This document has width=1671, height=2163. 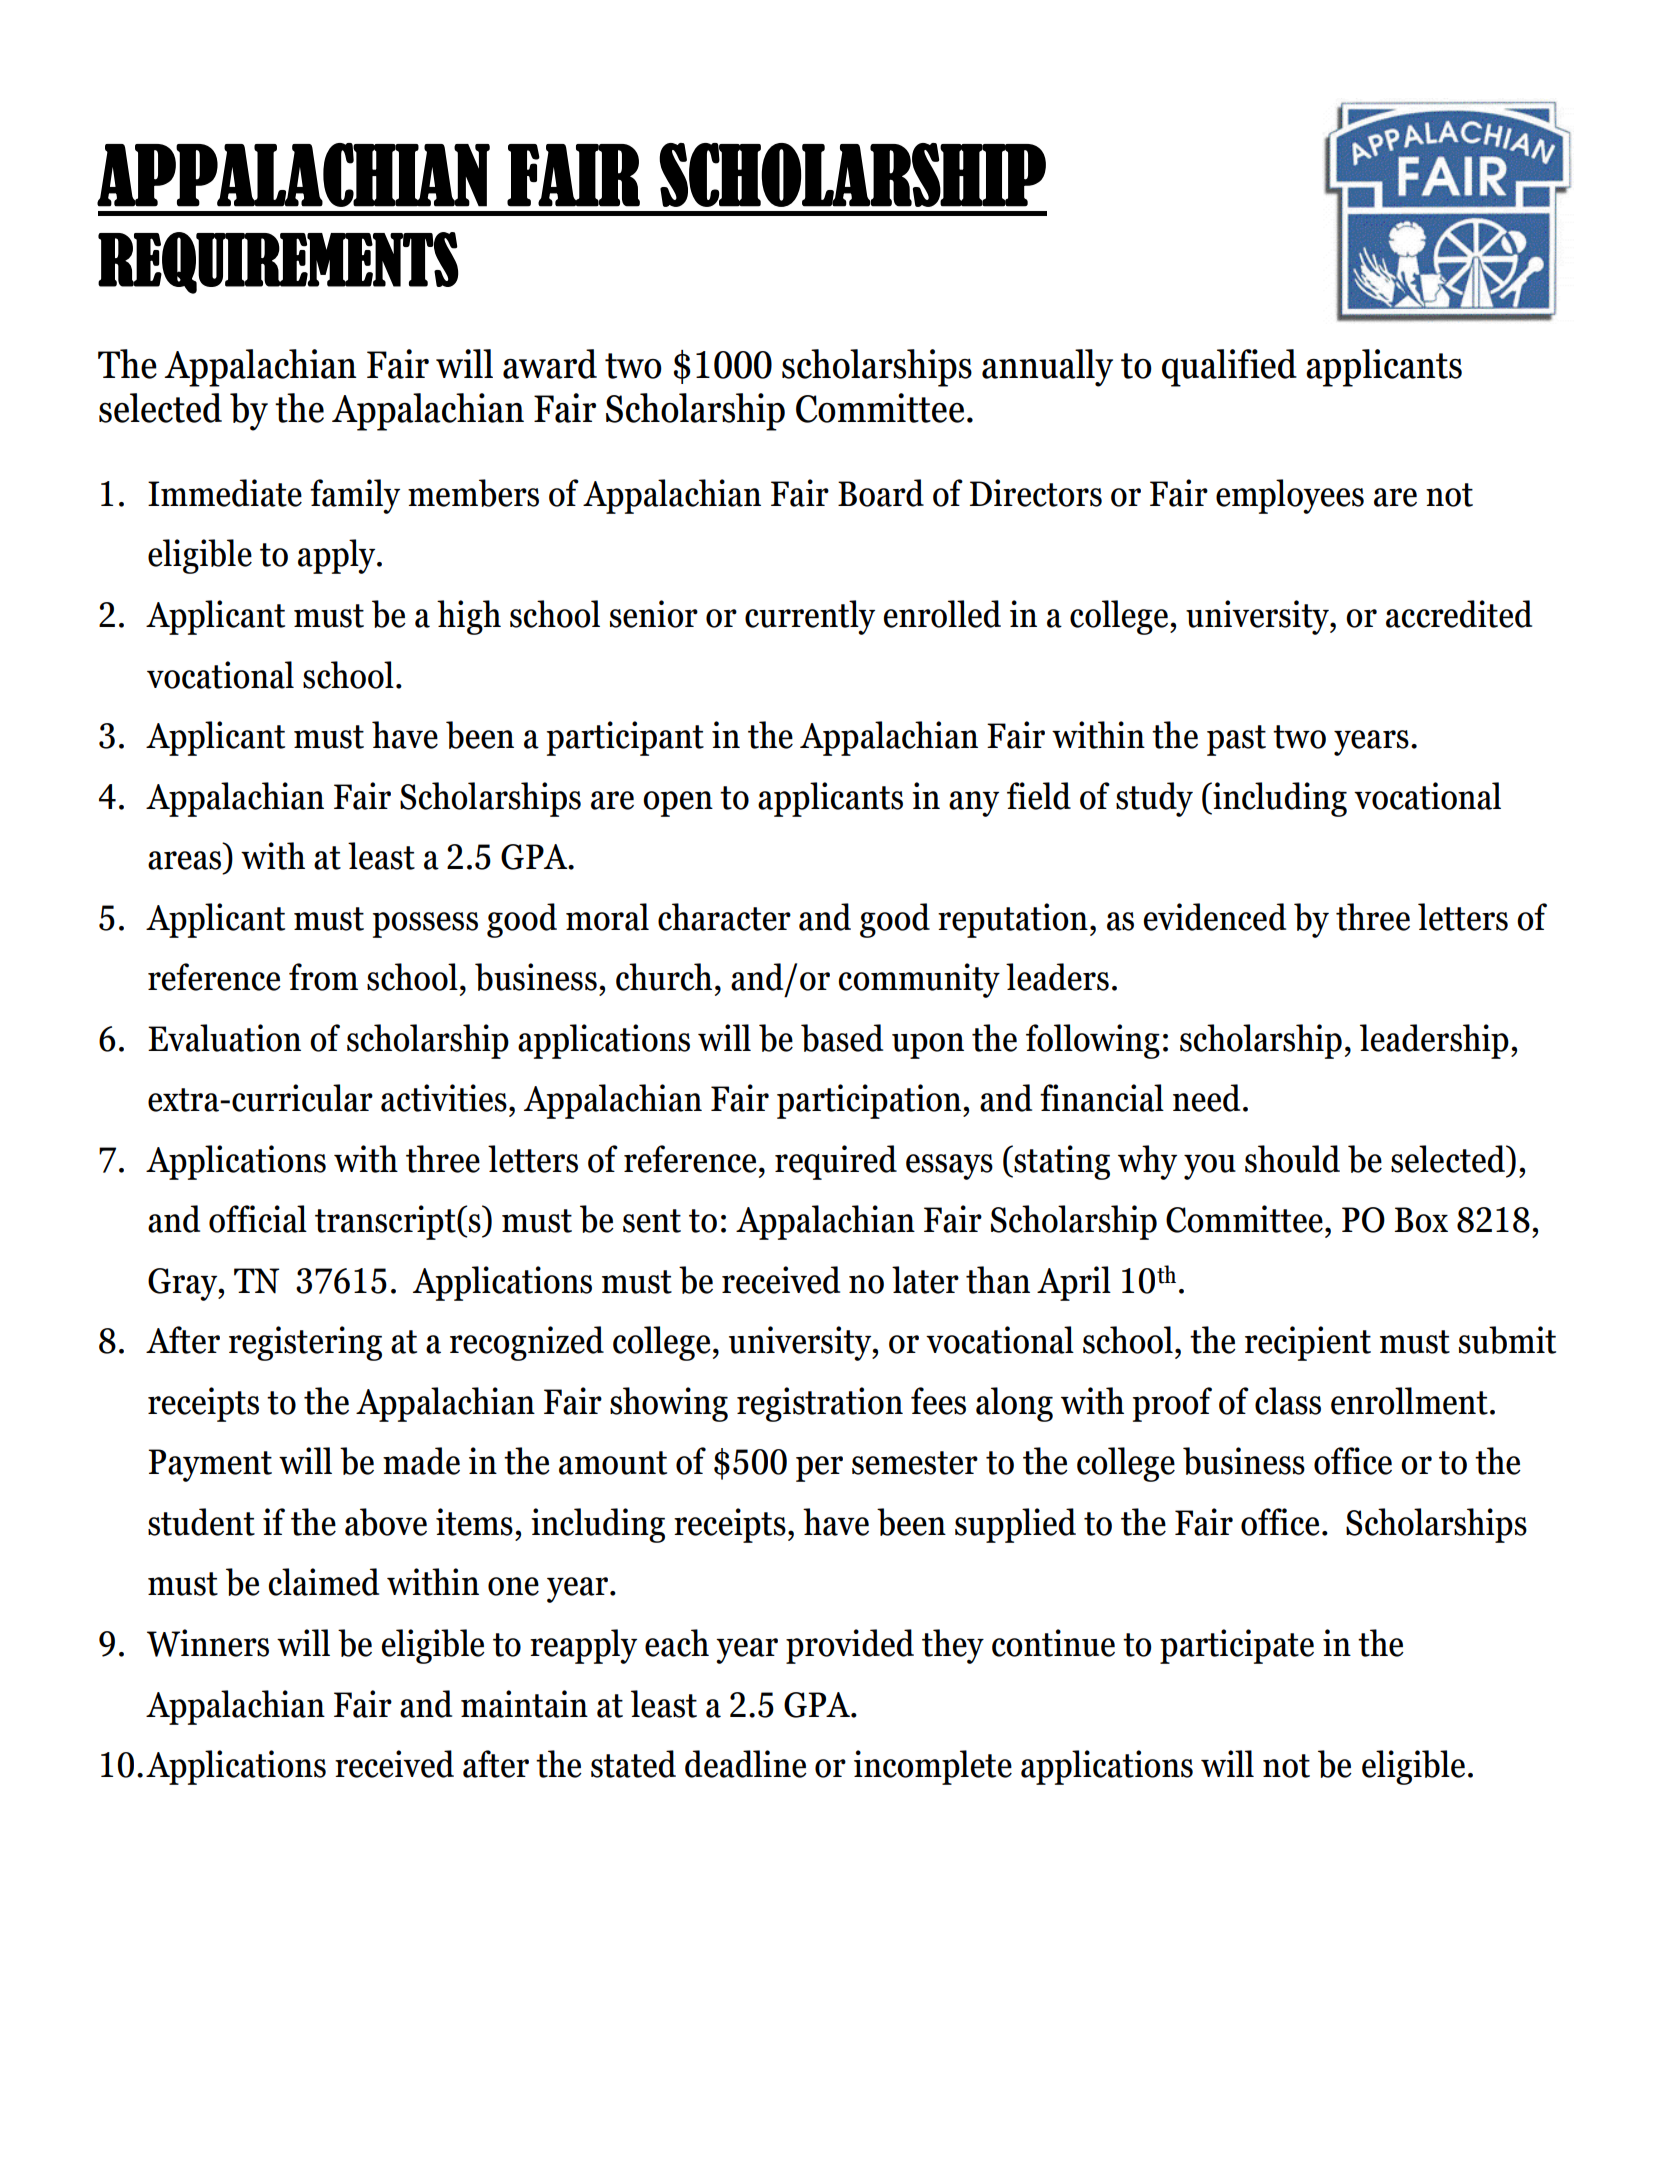 What do you see at coordinates (524, 1704) in the document?
I see `maintain` at bounding box center [524, 1704].
